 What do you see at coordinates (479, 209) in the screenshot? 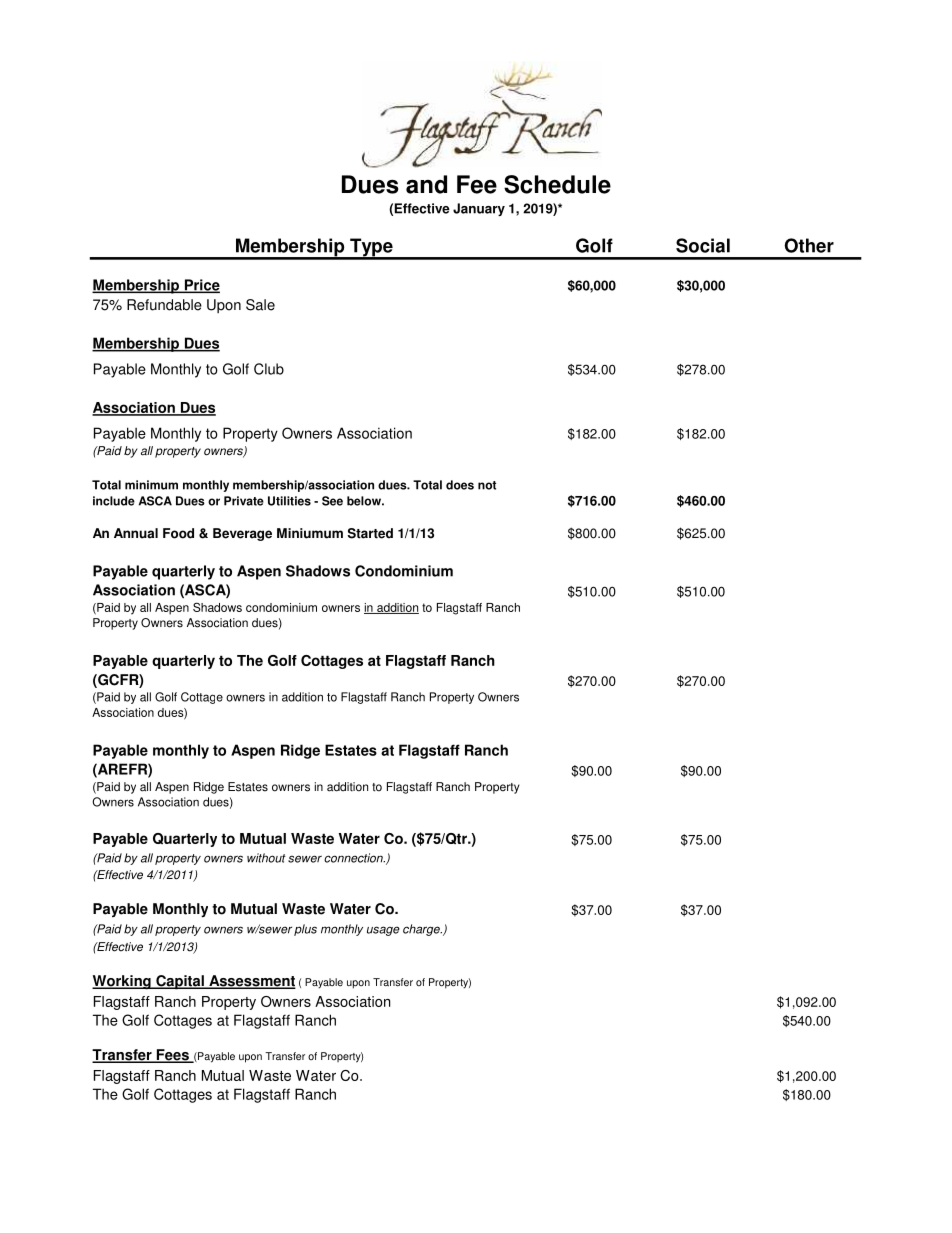
I see `January` at bounding box center [479, 209].
